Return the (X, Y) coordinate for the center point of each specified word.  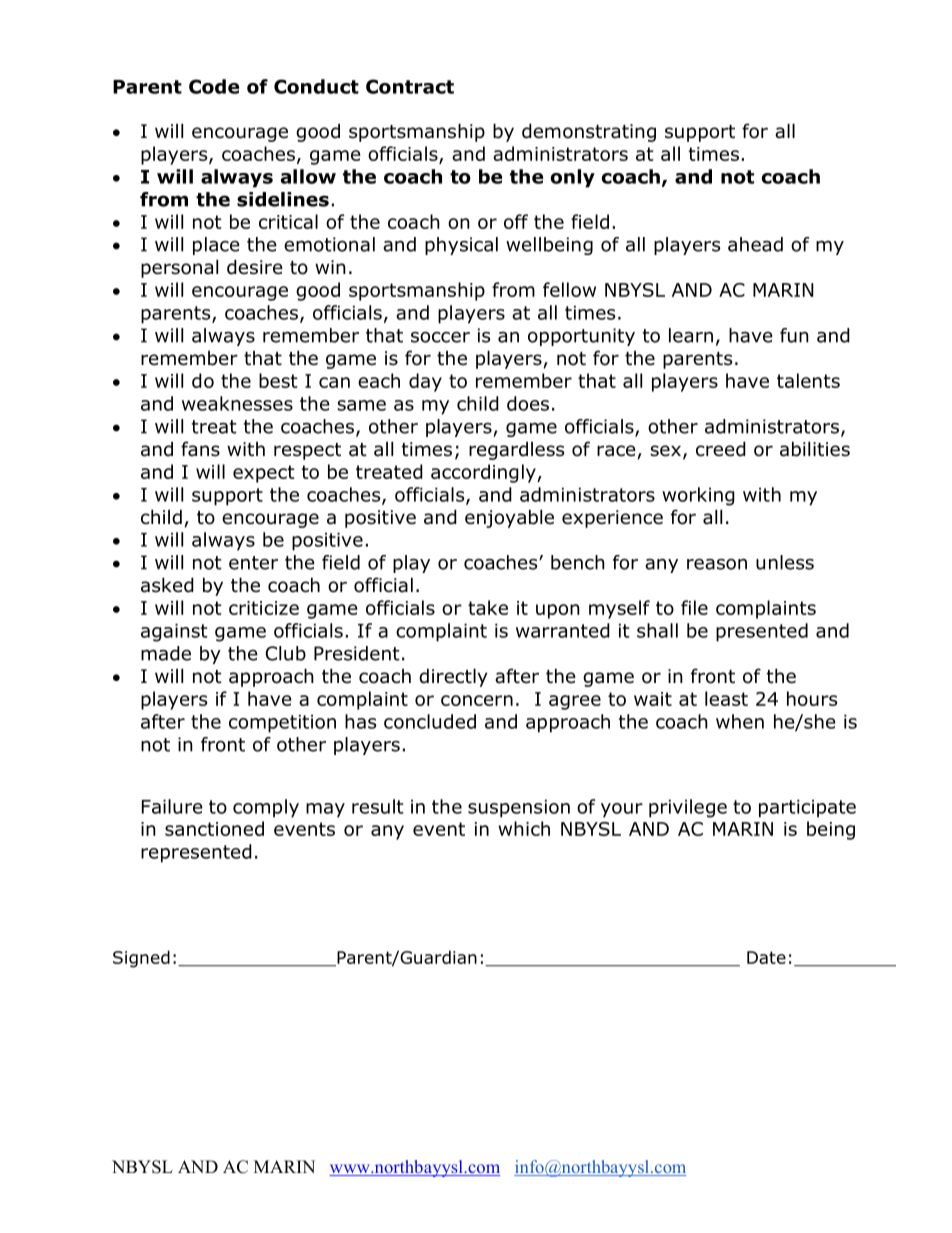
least (726, 698)
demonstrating (589, 132)
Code (214, 86)
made (166, 653)
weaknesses (237, 403)
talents (808, 380)
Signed (141, 959)
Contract (410, 86)
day (425, 382)
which (524, 828)
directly (453, 677)
